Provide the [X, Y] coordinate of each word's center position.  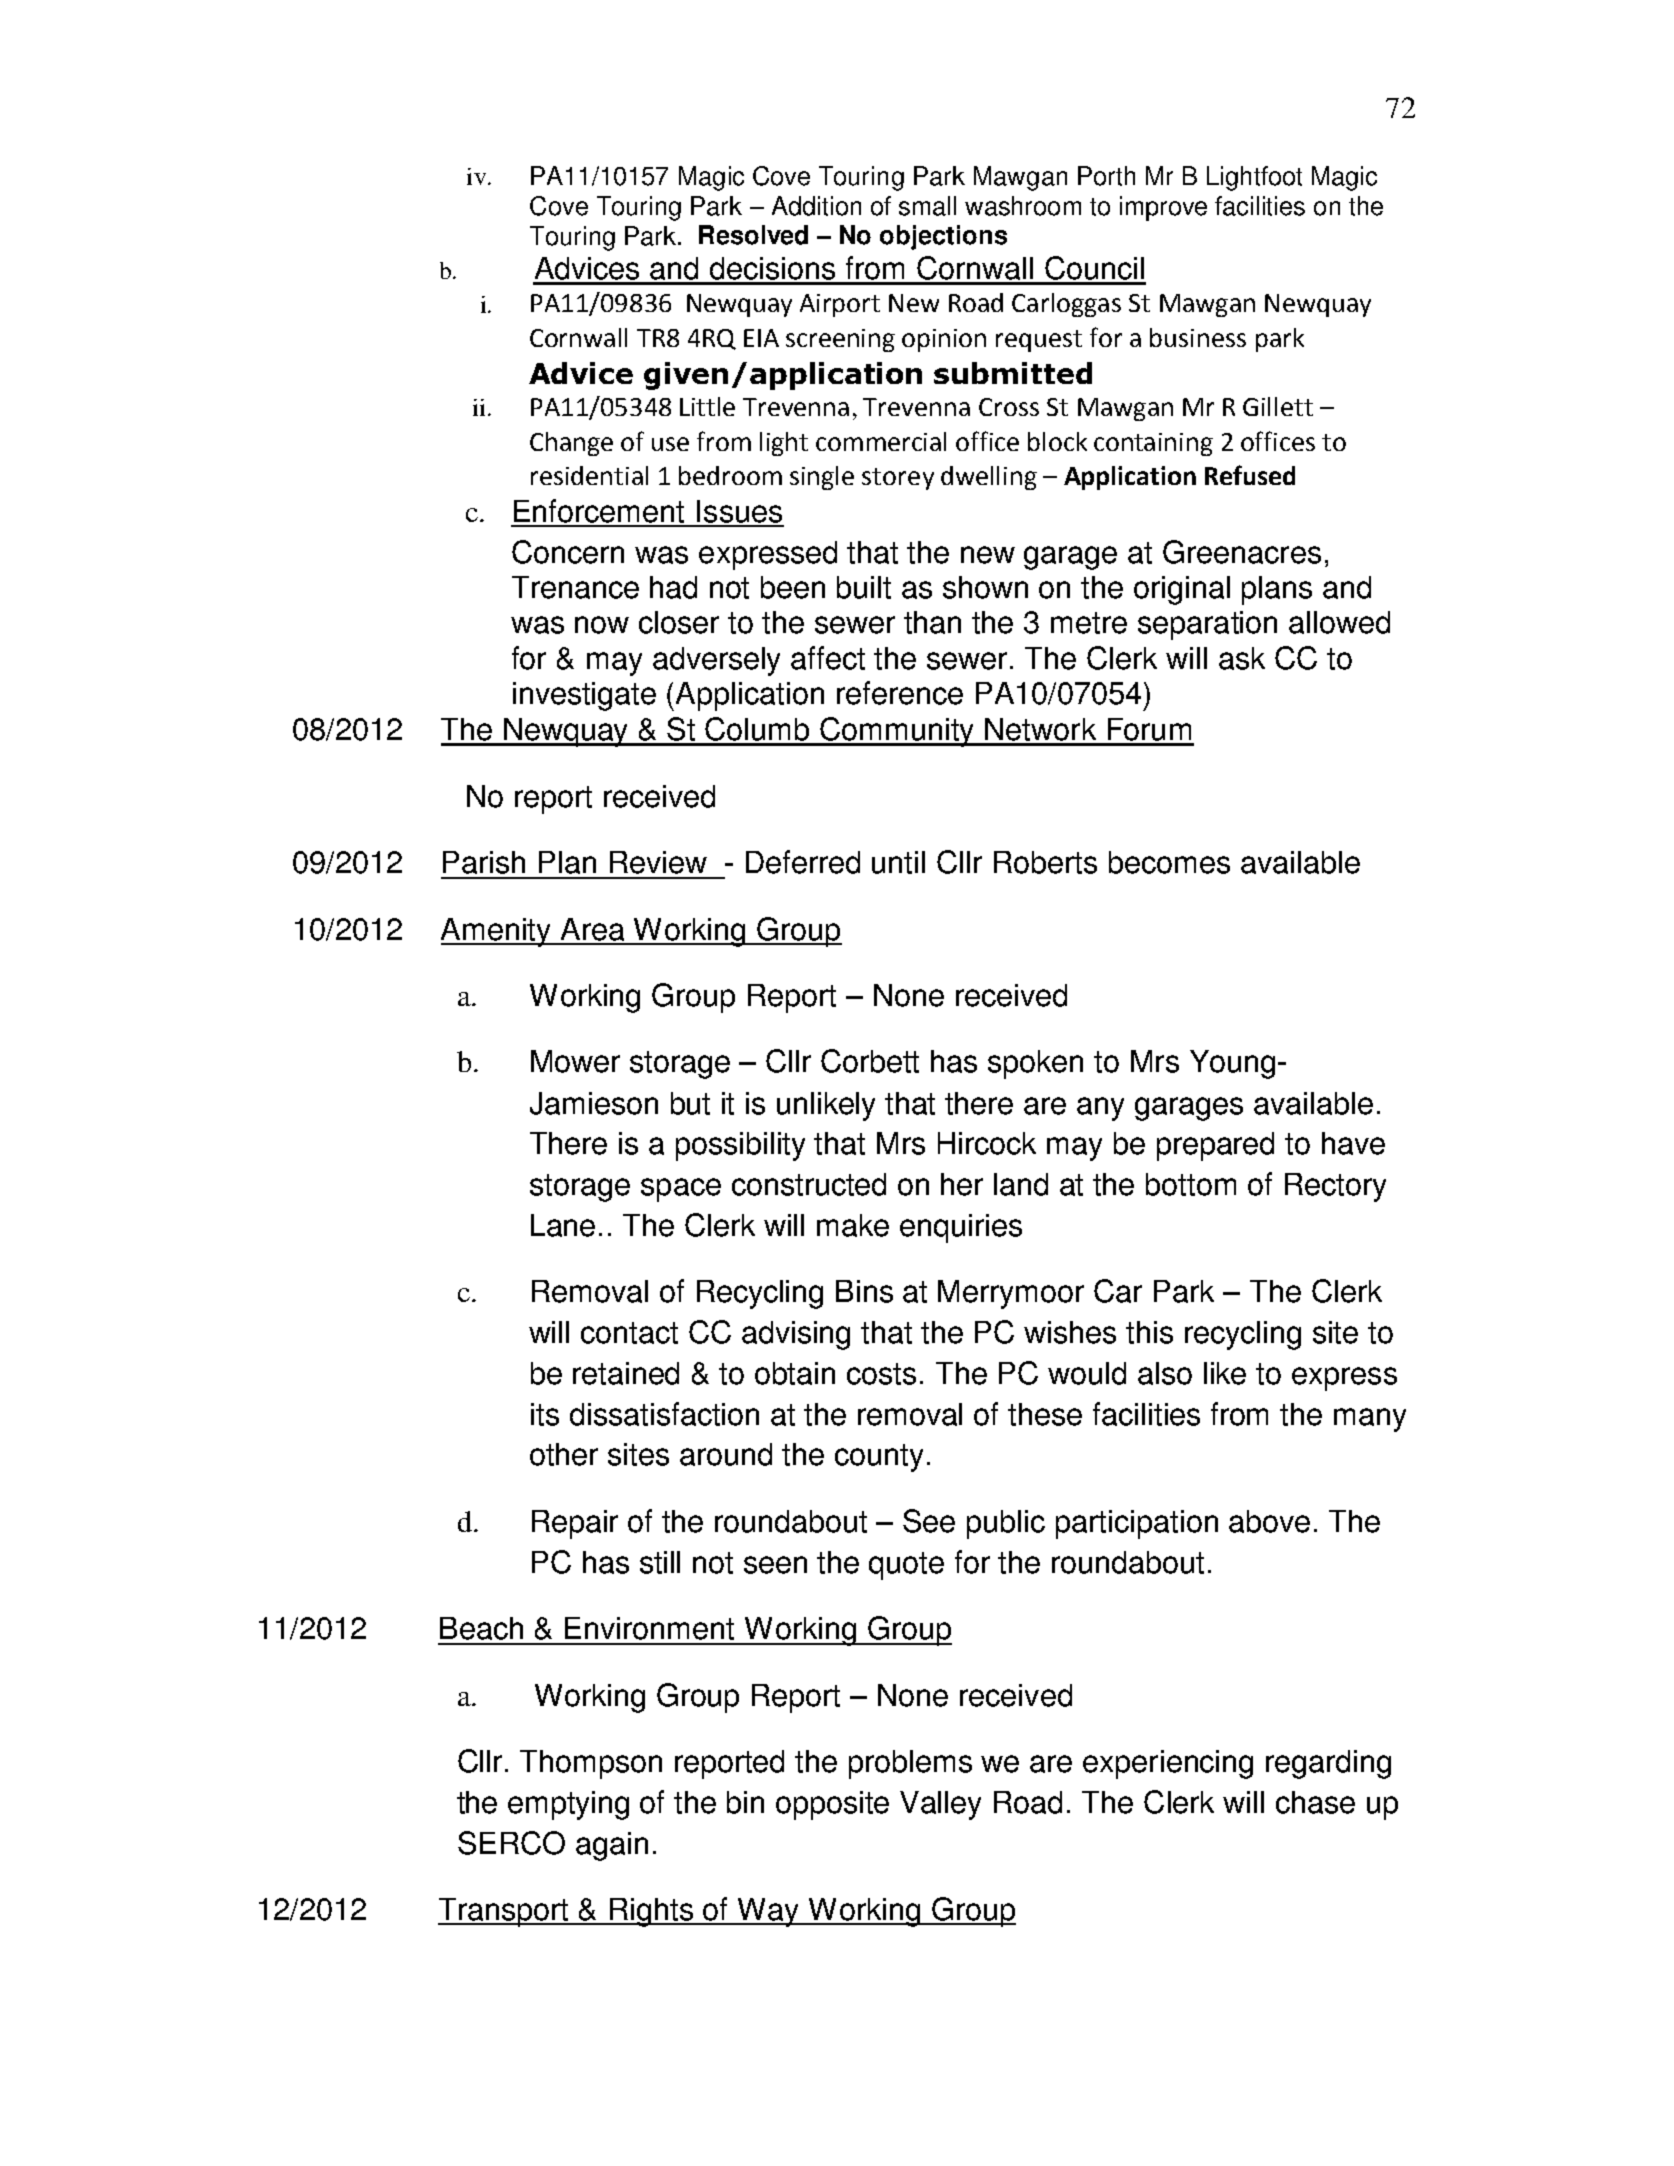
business [1198, 337]
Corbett [870, 1061]
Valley [940, 1805]
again [612, 1846]
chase [1315, 1802]
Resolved [753, 235]
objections [943, 237]
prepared [1215, 1146]
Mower [575, 1061]
